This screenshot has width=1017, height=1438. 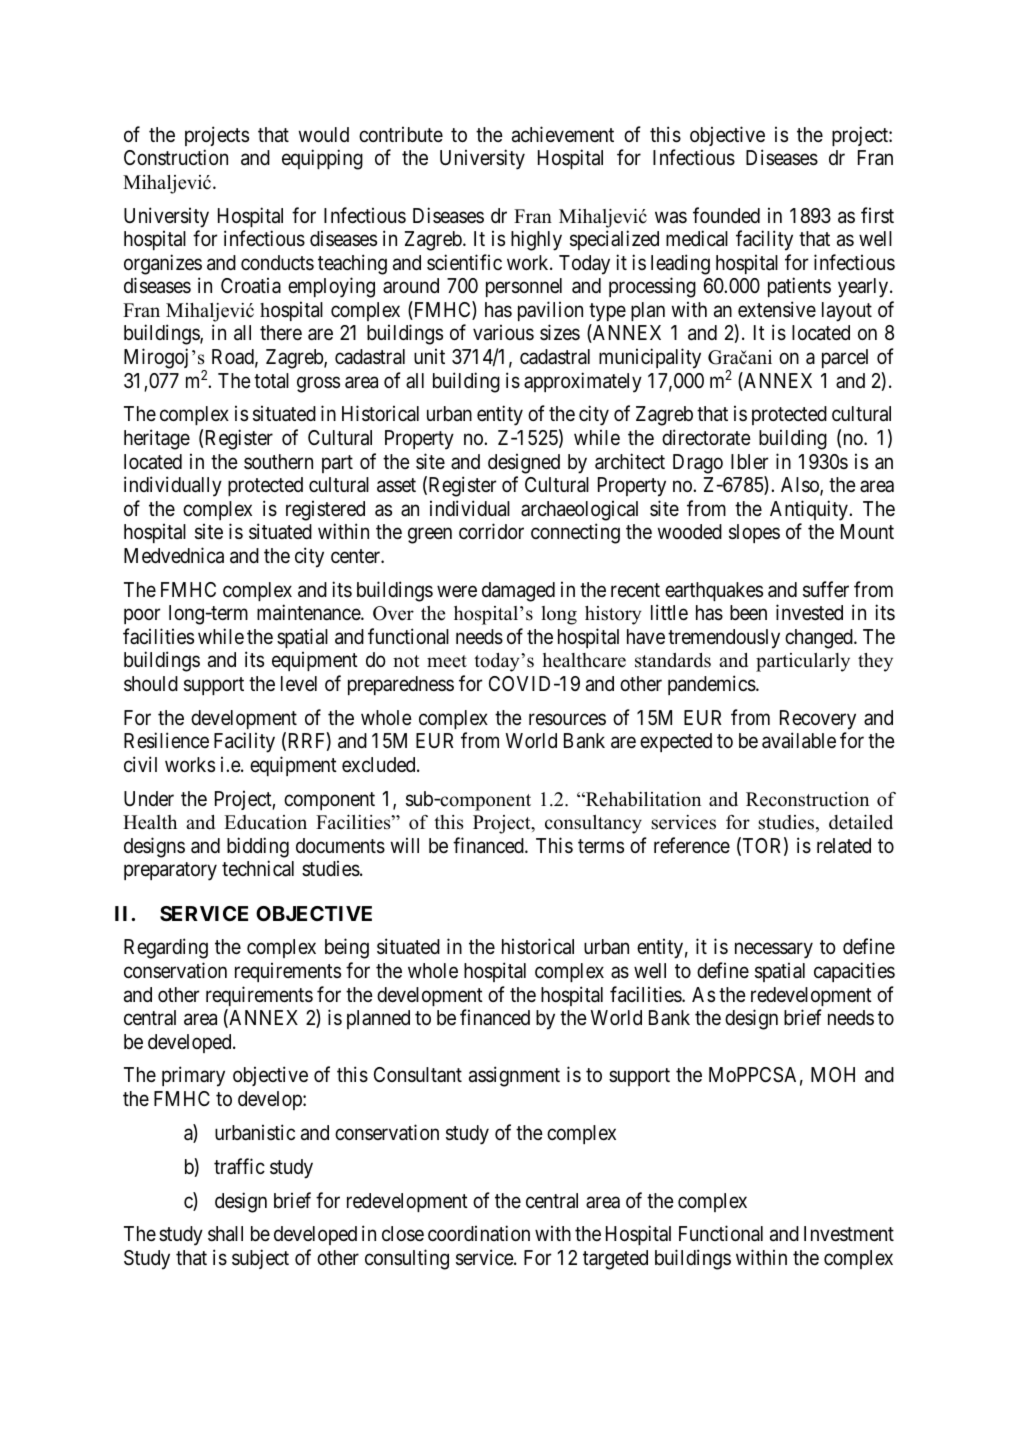 What do you see at coordinates (726, 215) in the screenshot?
I see `founded` at bounding box center [726, 215].
